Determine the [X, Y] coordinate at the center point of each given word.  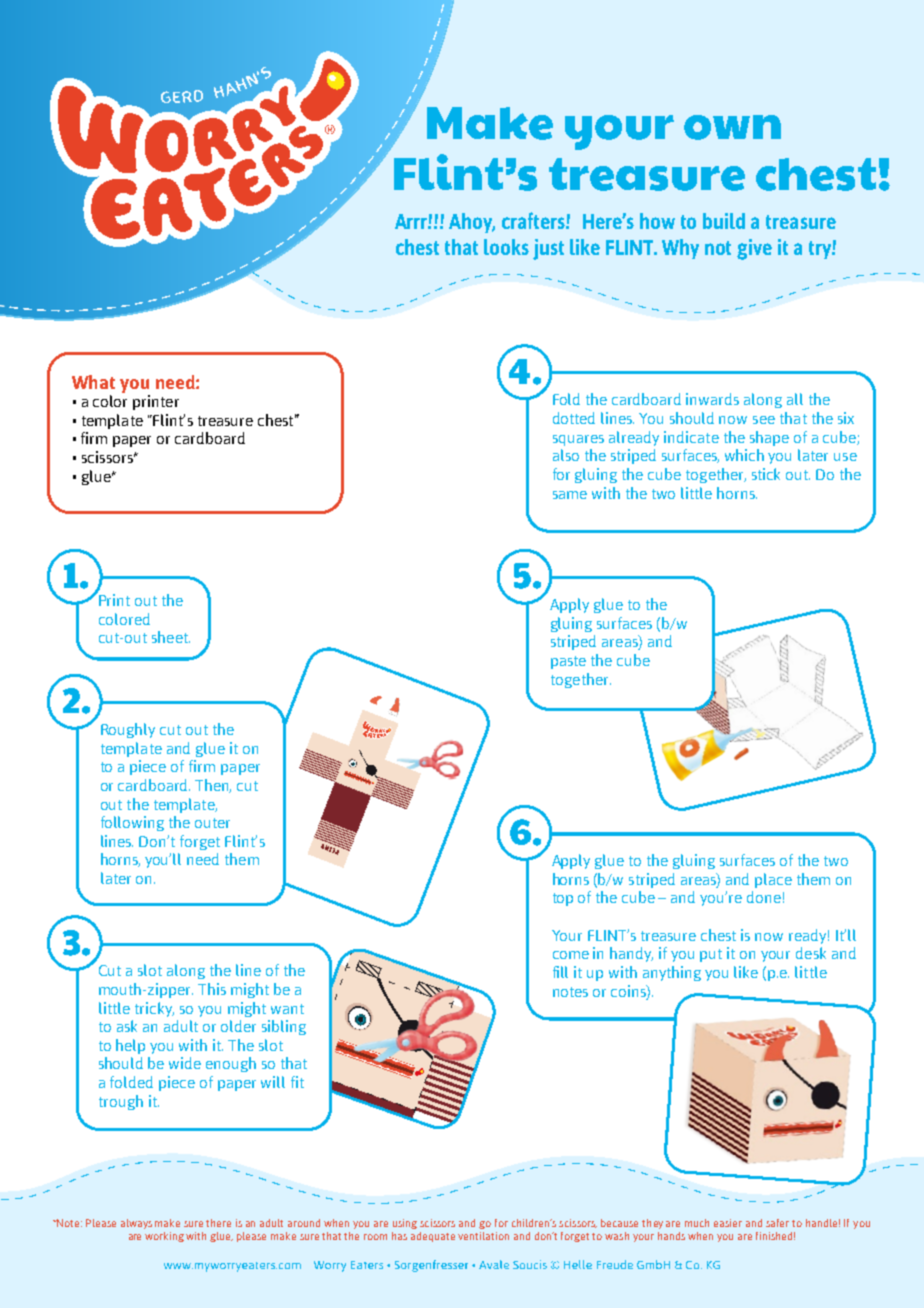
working [166, 1237]
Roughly [128, 730]
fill [560, 972]
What [93, 382]
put [711, 955]
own [732, 127]
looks [506, 247]
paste [568, 662]
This [212, 989]
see [764, 420]
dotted [574, 418]
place [773, 880]
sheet [171, 637]
